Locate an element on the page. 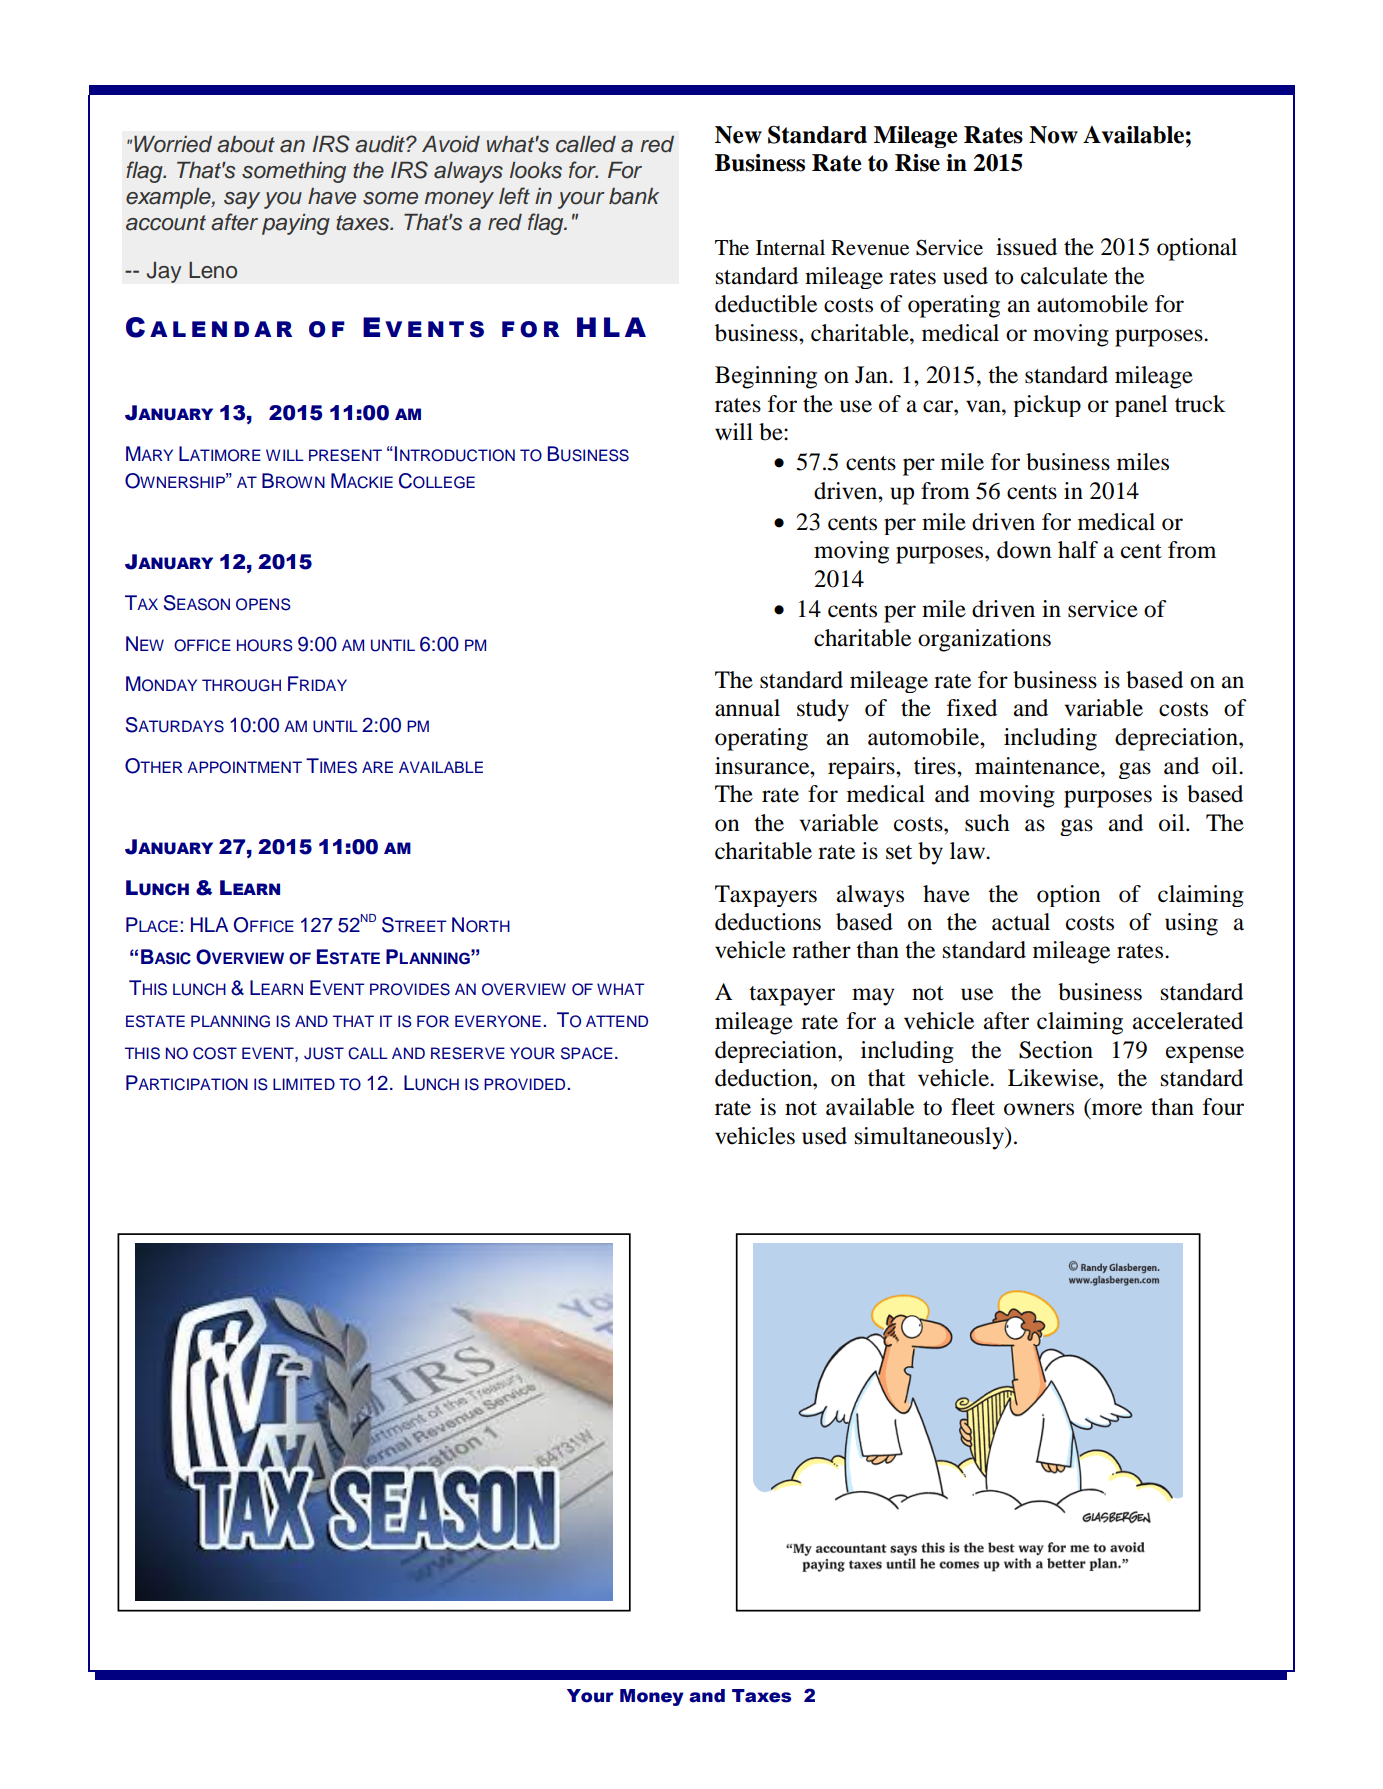 The width and height of the image is (1383, 1789). LIMITED is located at coordinates (304, 1084).
